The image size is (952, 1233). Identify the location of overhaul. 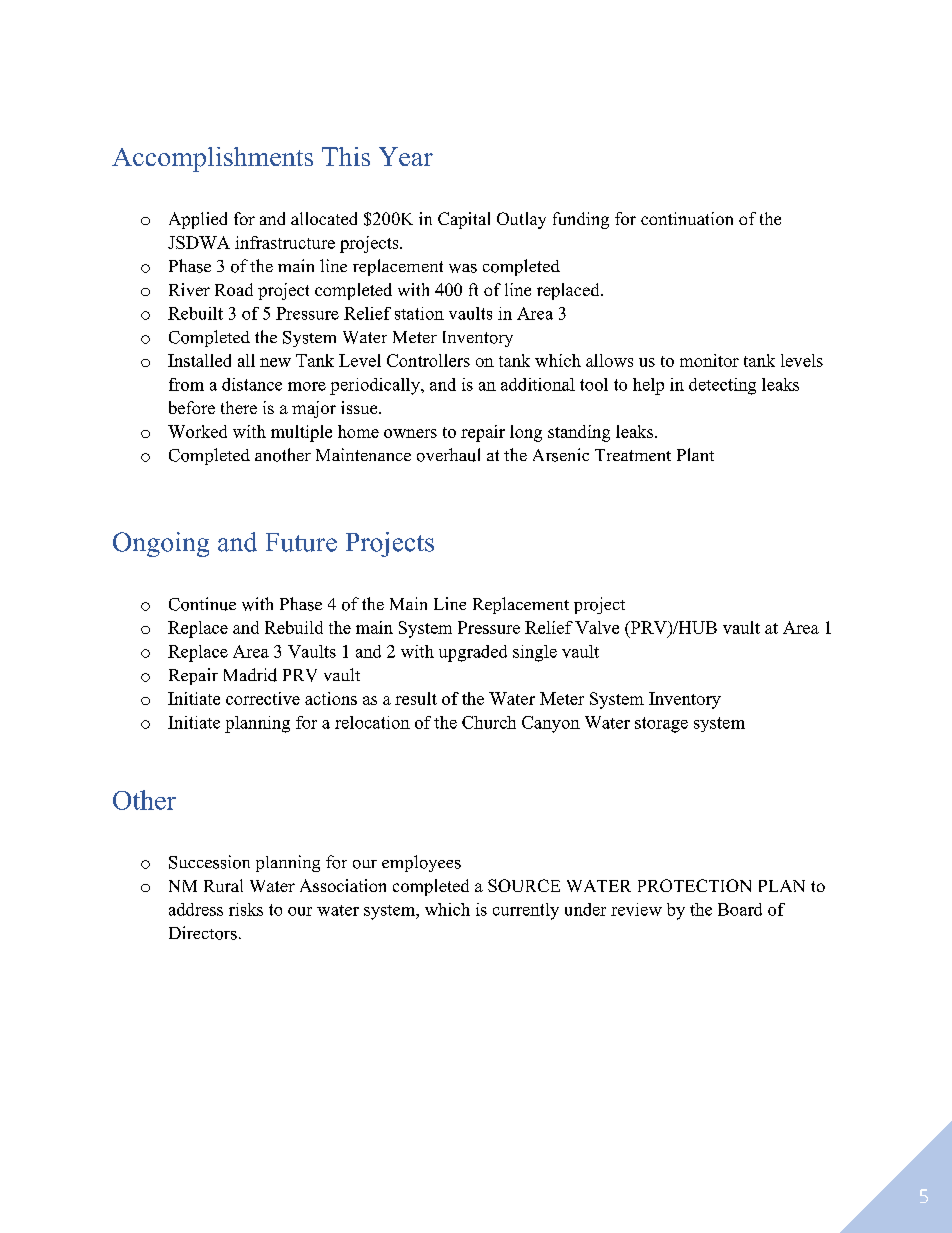
(448, 455).
